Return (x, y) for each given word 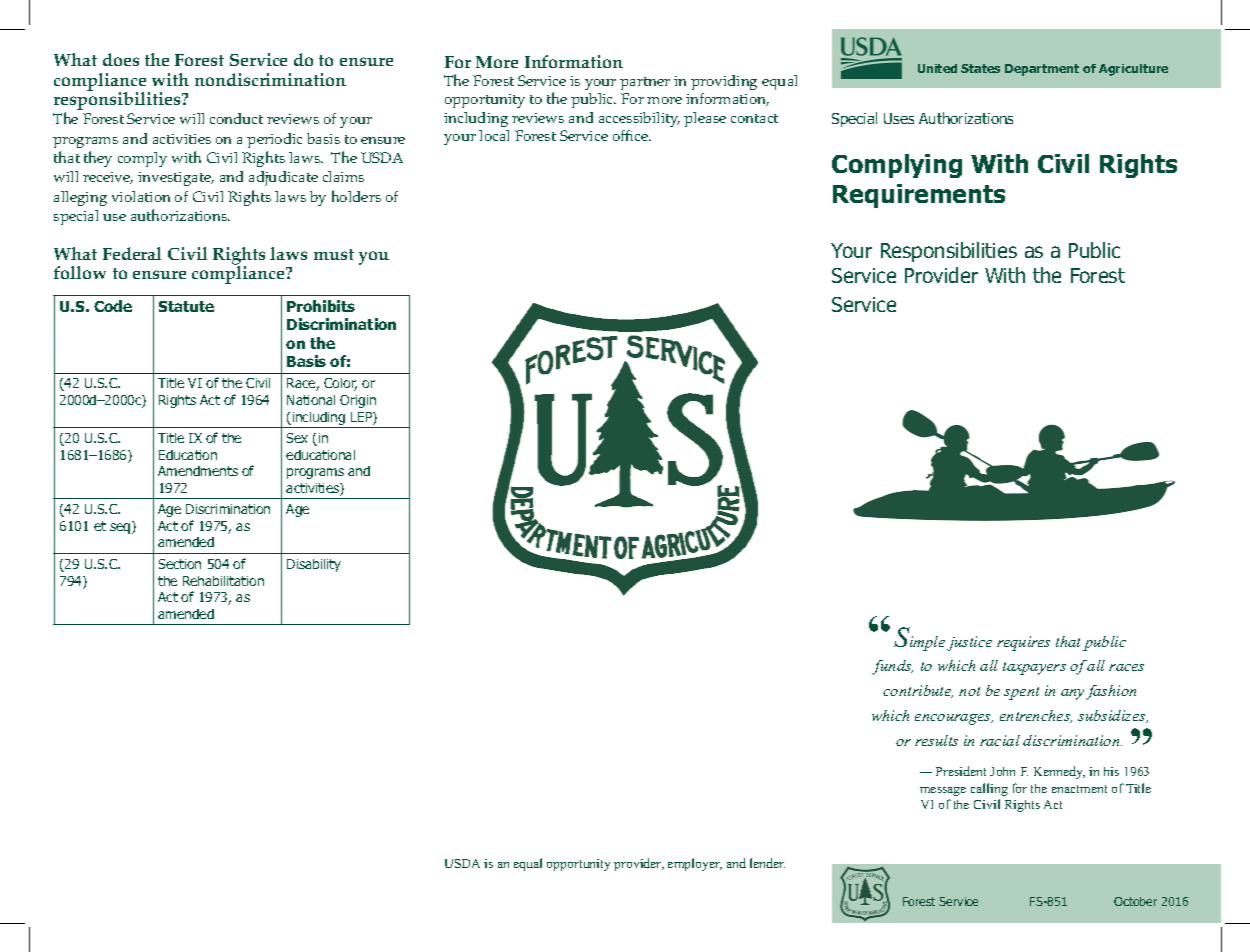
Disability (314, 565)
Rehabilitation (223, 581)
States (980, 68)
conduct (236, 118)
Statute (186, 306)
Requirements (919, 196)
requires (1023, 643)
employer (695, 864)
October (1135, 901)
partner (645, 83)
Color (340, 384)
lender (767, 863)
